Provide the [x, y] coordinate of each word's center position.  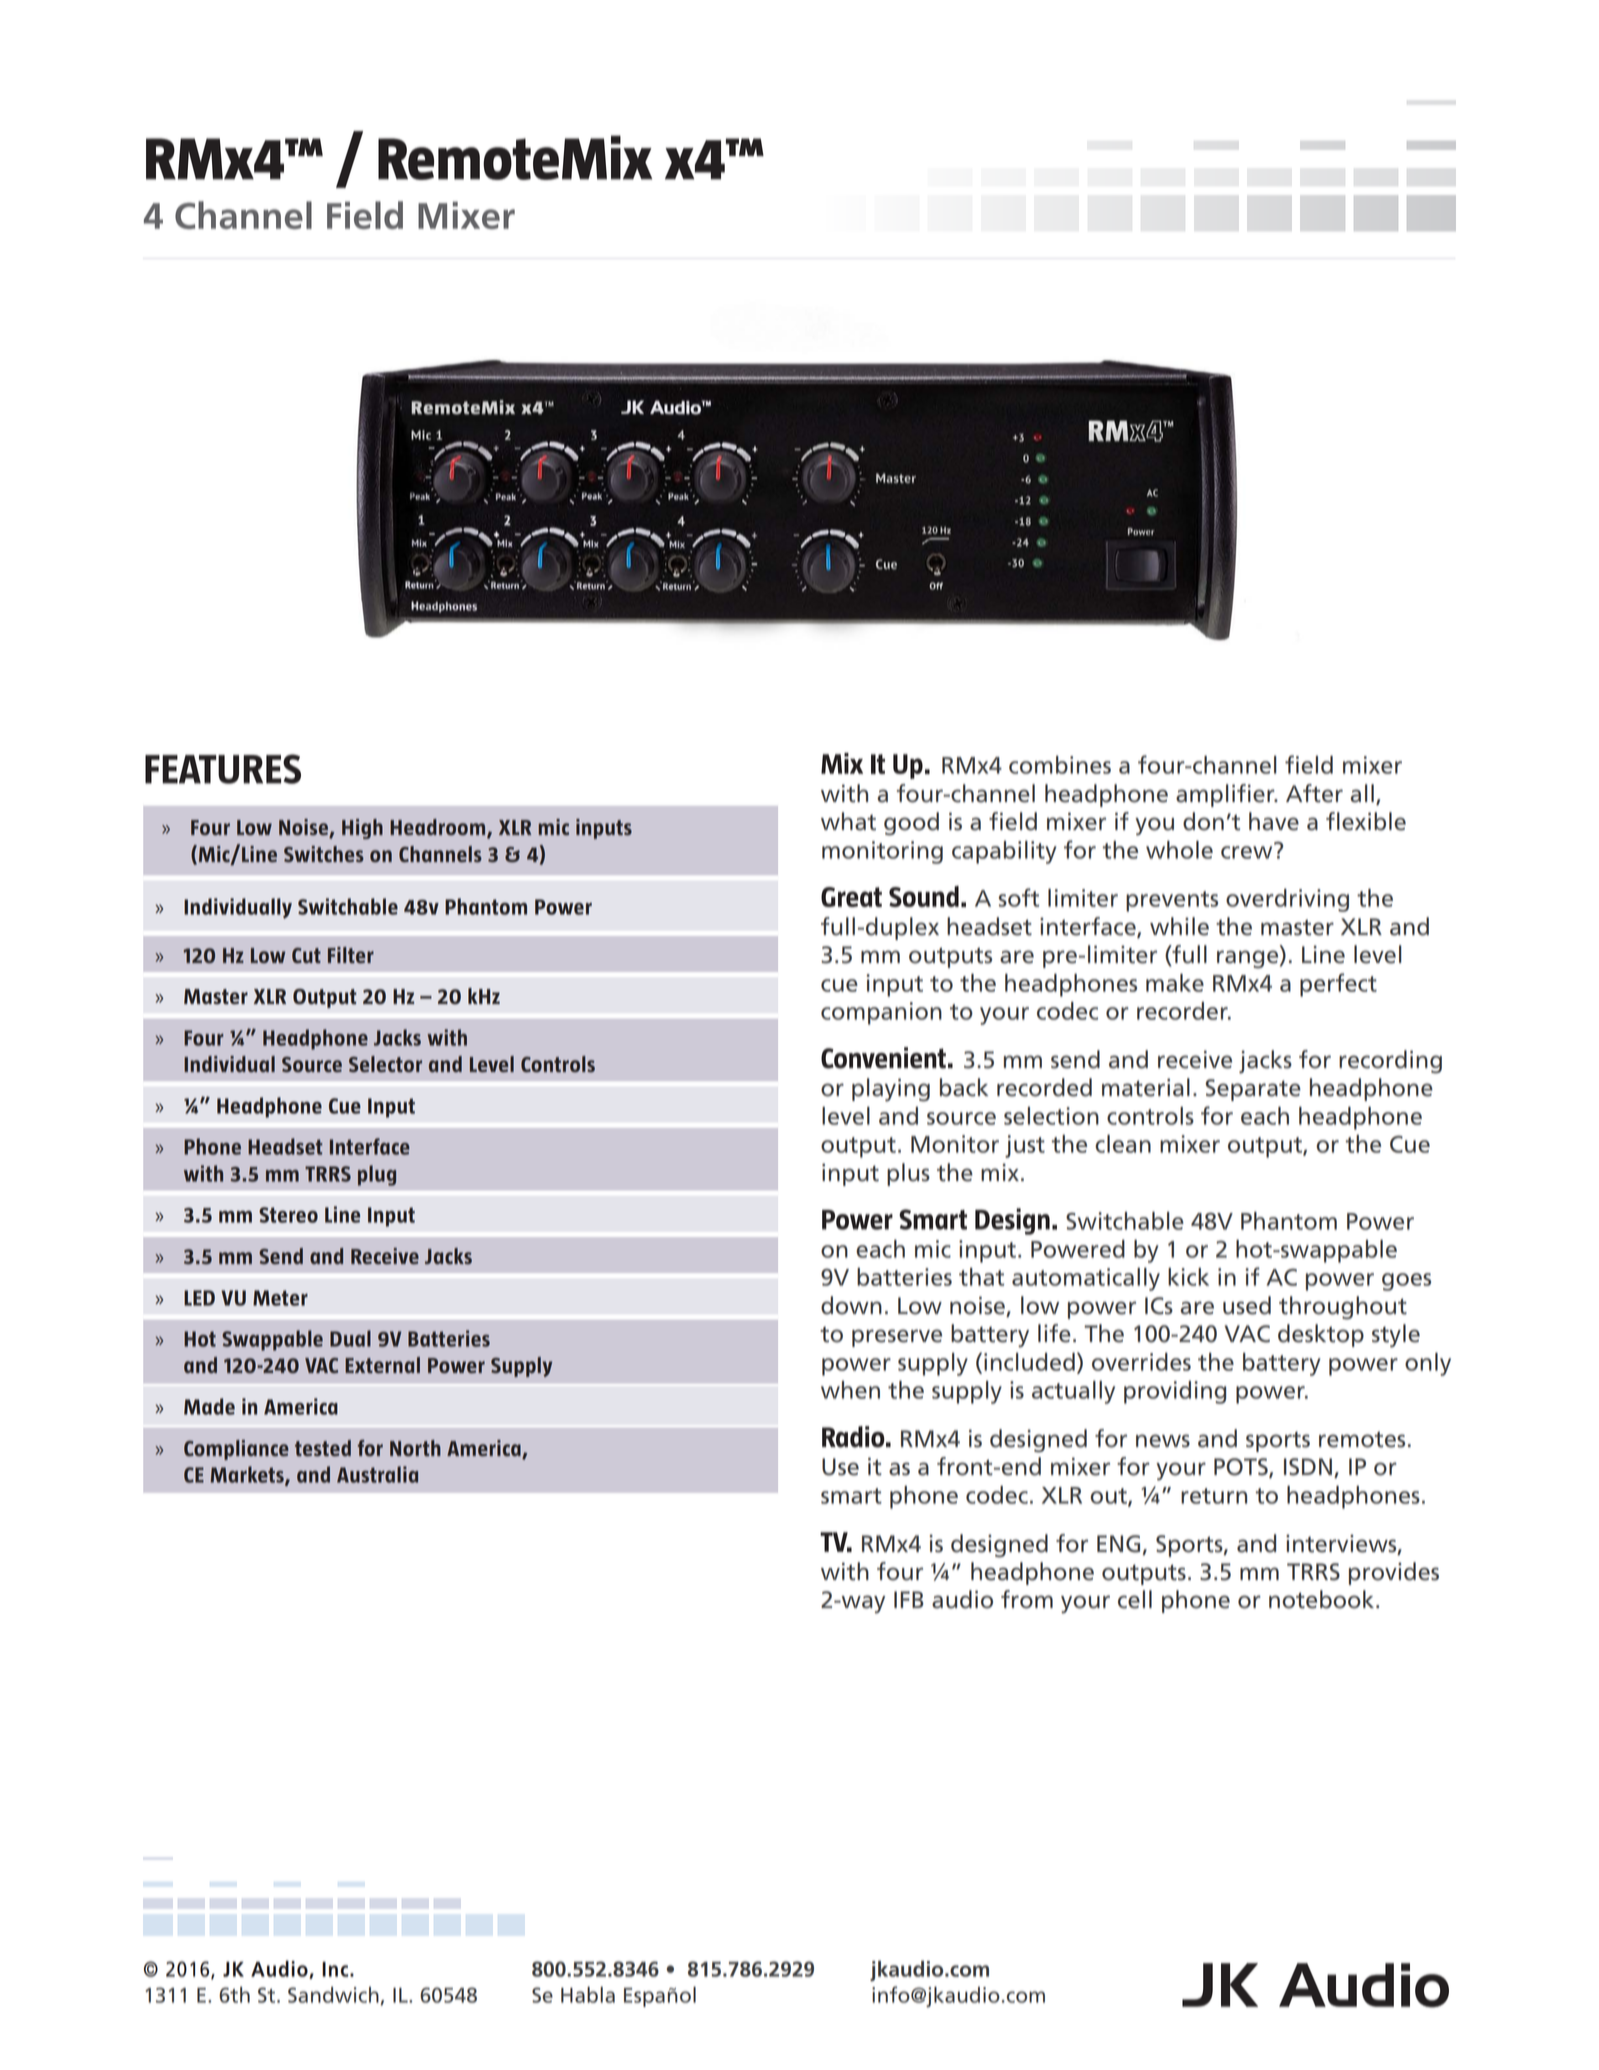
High [362, 829]
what [848, 821]
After [1314, 793]
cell [1135, 1599]
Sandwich [334, 1996]
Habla [588, 1994]
